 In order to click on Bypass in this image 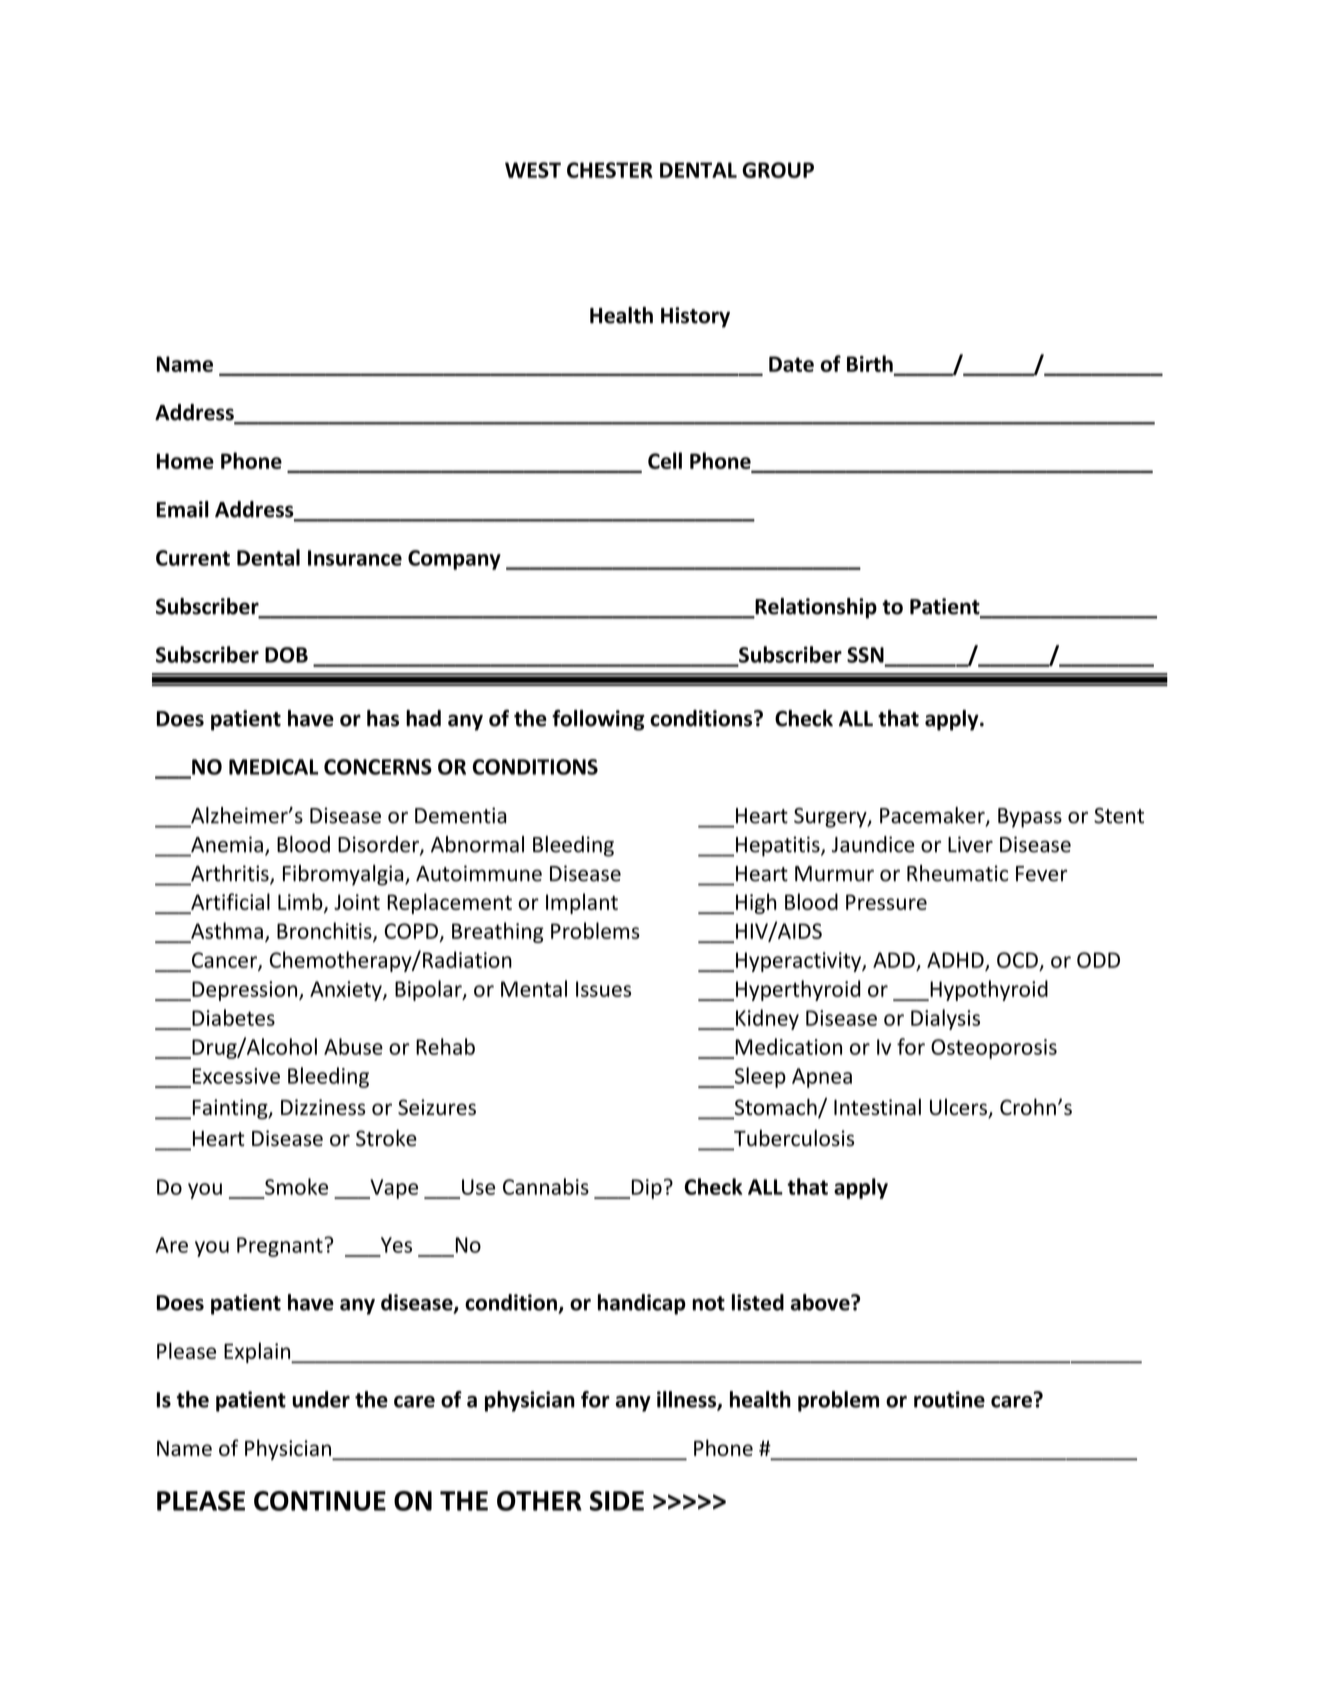, I will do `click(1030, 818)`.
